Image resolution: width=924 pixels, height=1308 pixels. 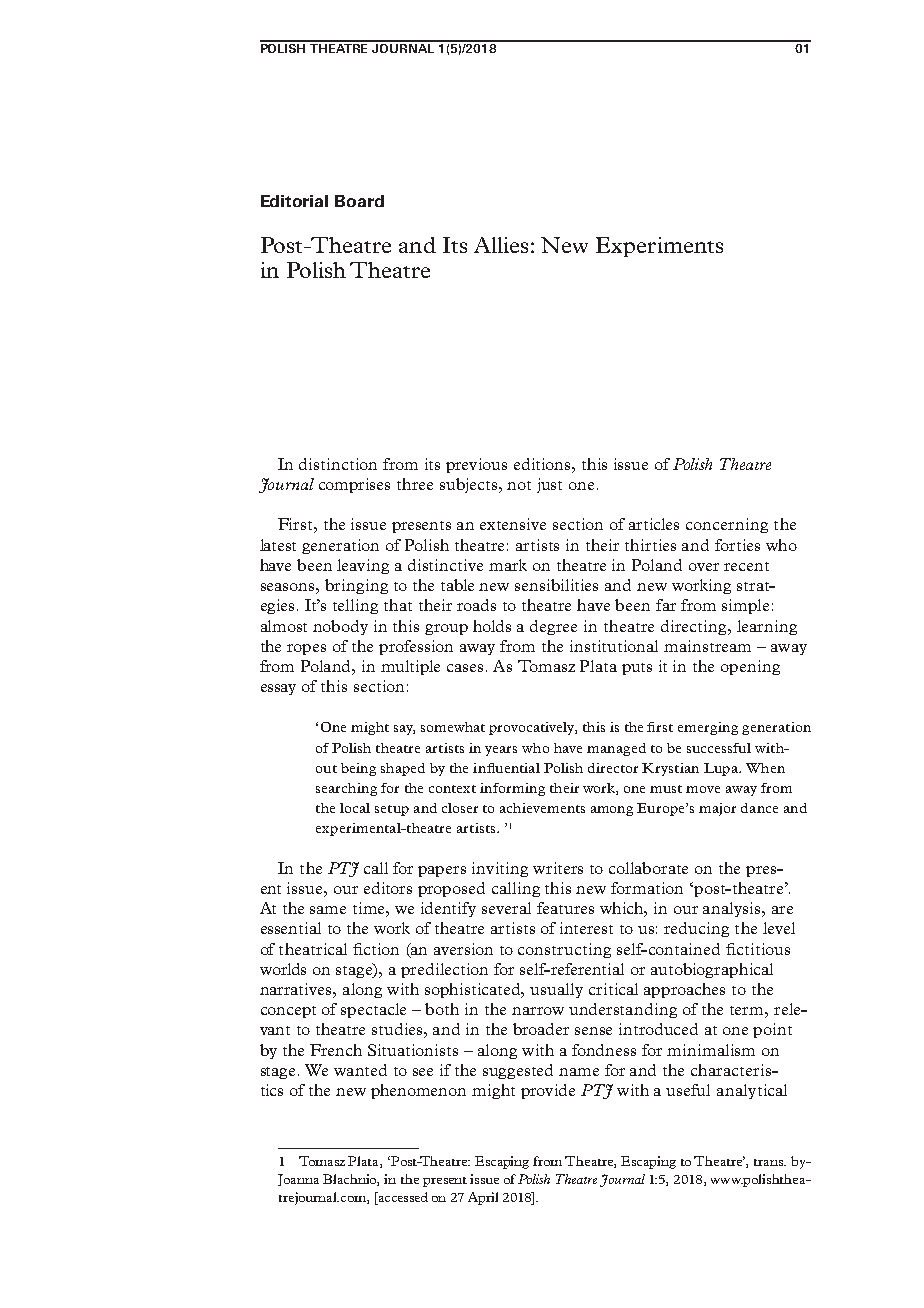 What do you see at coordinates (483, 1198) in the document?
I see `April` at bounding box center [483, 1198].
